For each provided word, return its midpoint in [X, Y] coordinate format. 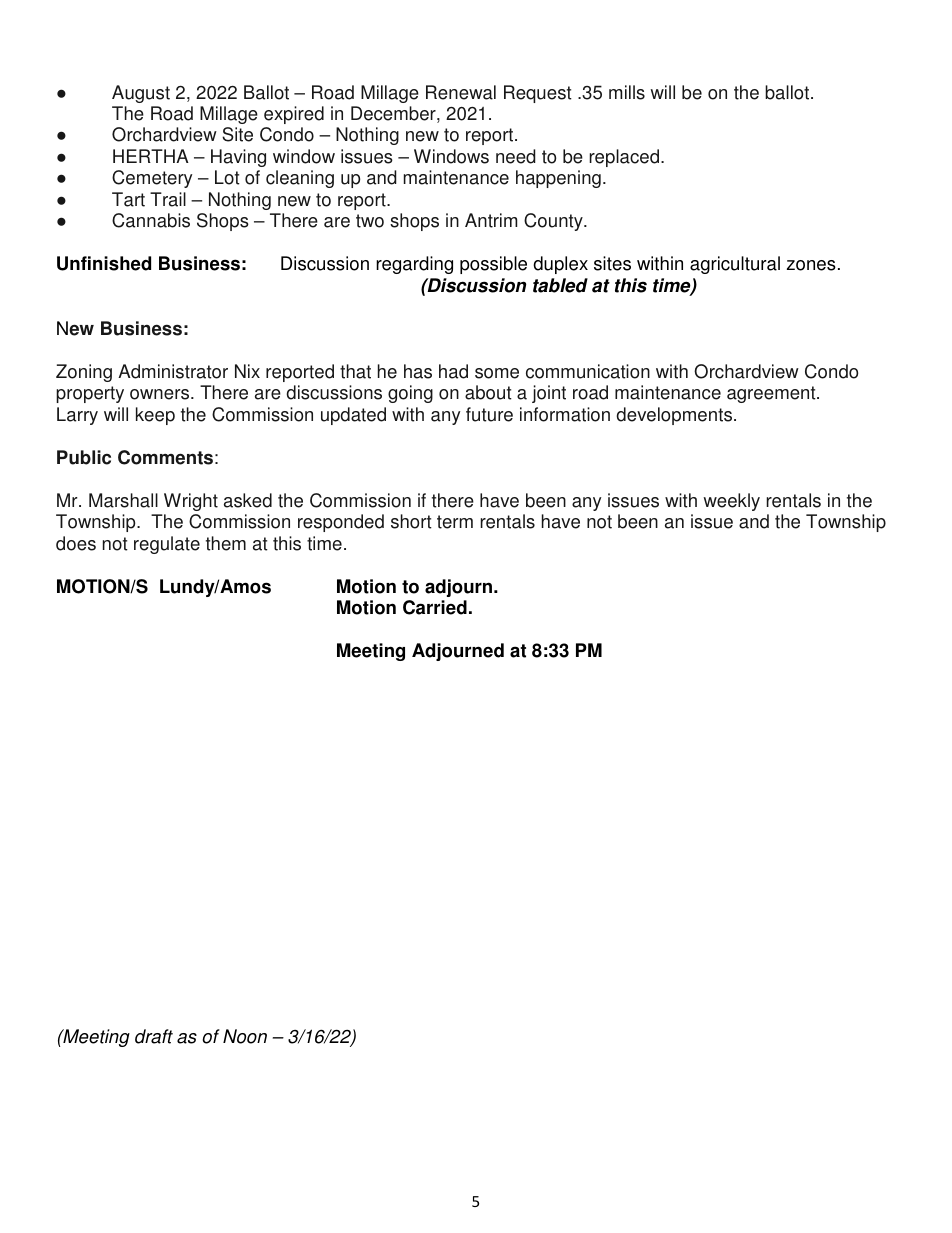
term [455, 522]
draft [154, 1036]
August [141, 94]
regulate [167, 545]
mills [627, 92]
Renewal [461, 92]
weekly [731, 502]
